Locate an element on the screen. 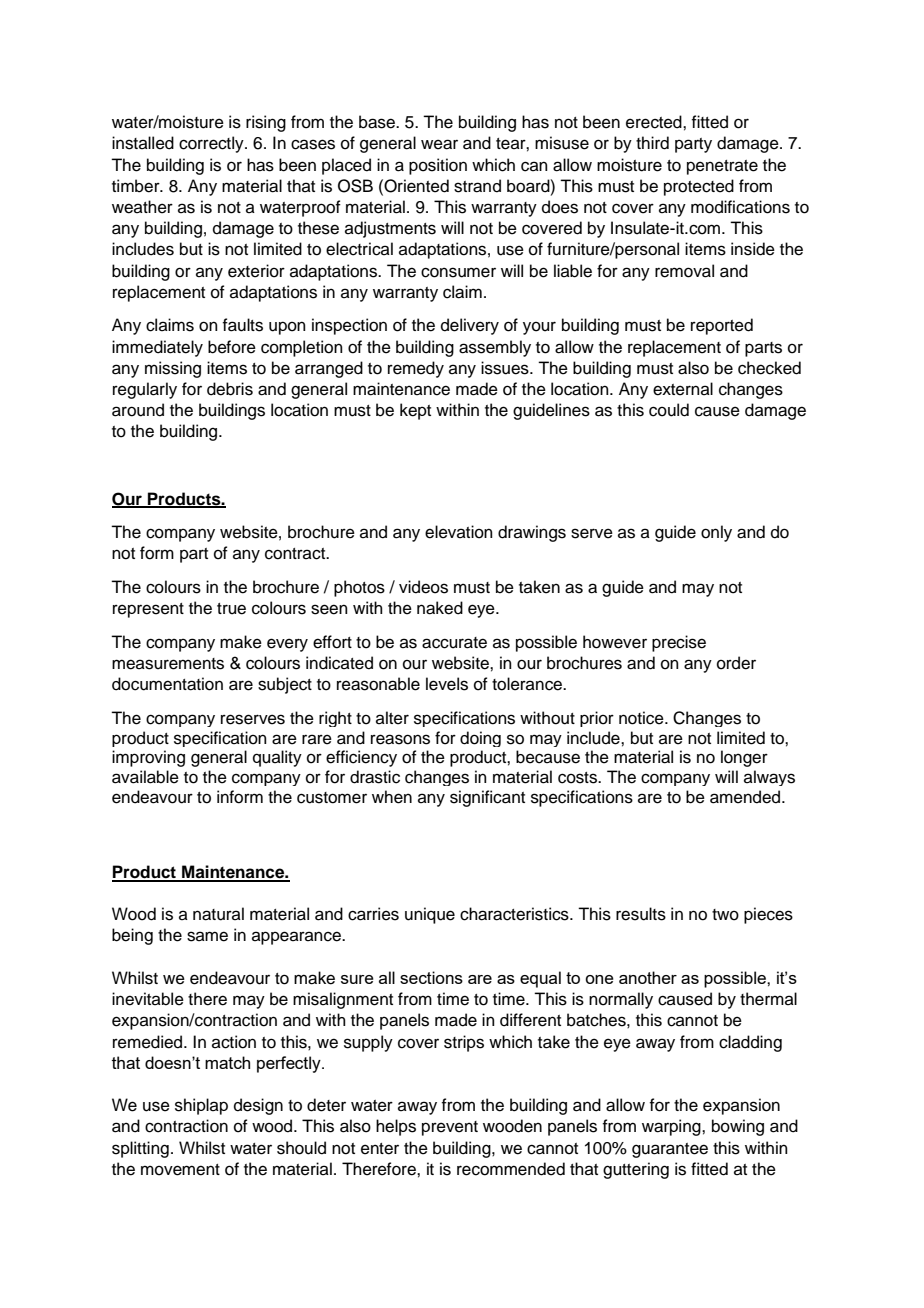 This screenshot has width=924, height=1308. correctly is located at coordinates (212, 144).
